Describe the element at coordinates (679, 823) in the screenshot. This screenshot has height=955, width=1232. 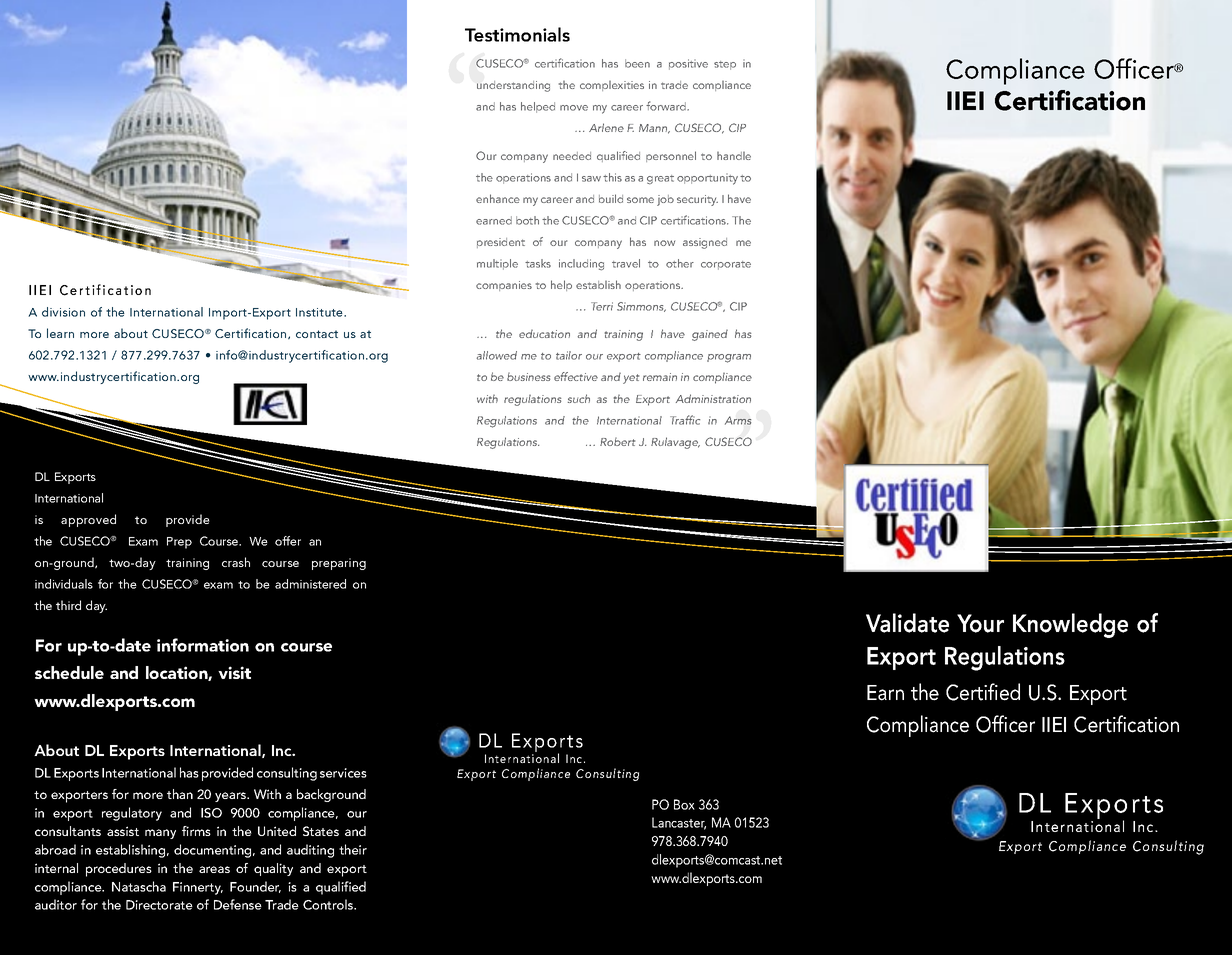
I see `Lancaster` at that location.
